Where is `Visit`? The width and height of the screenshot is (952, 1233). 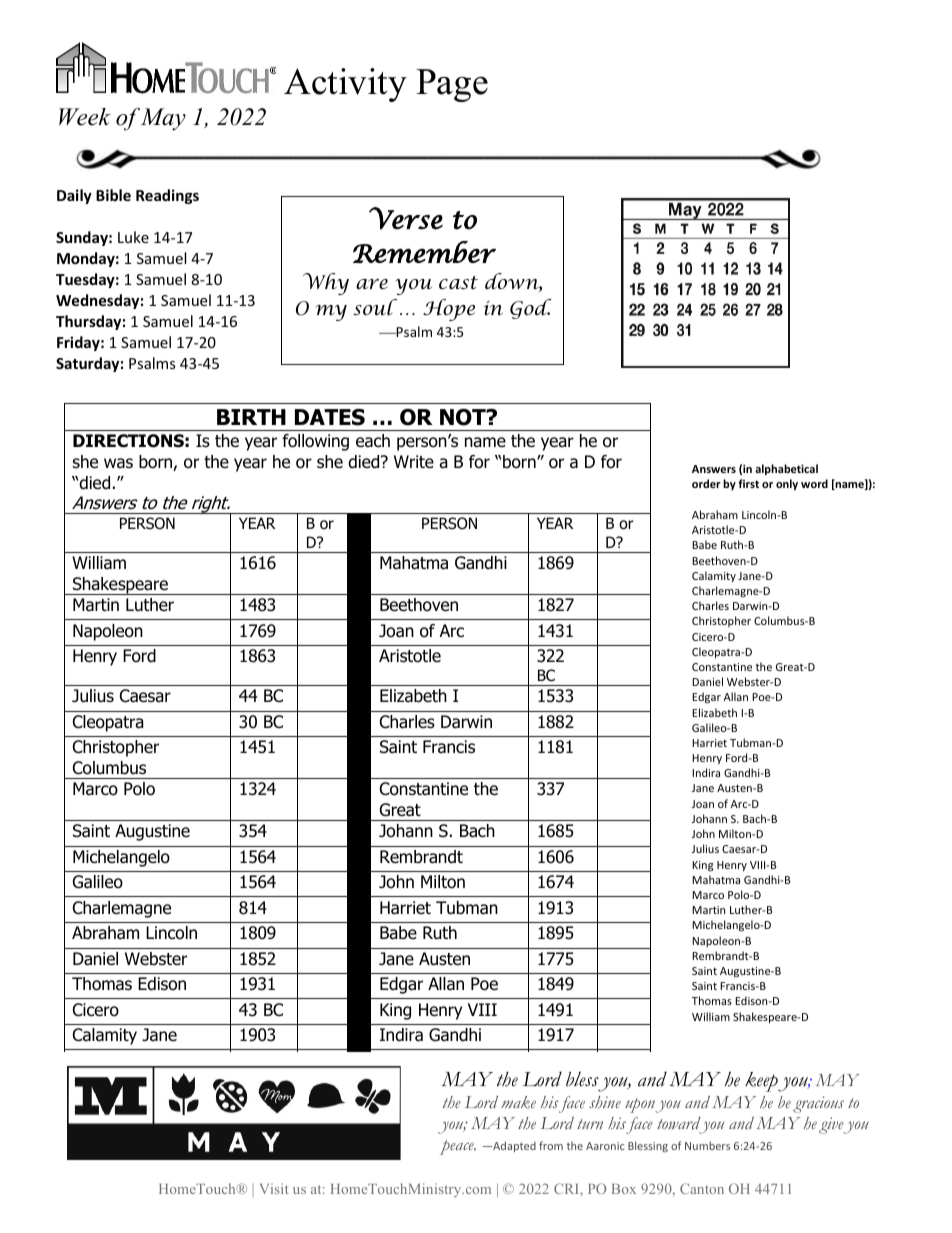
Visit is located at coordinates (274, 1188).
